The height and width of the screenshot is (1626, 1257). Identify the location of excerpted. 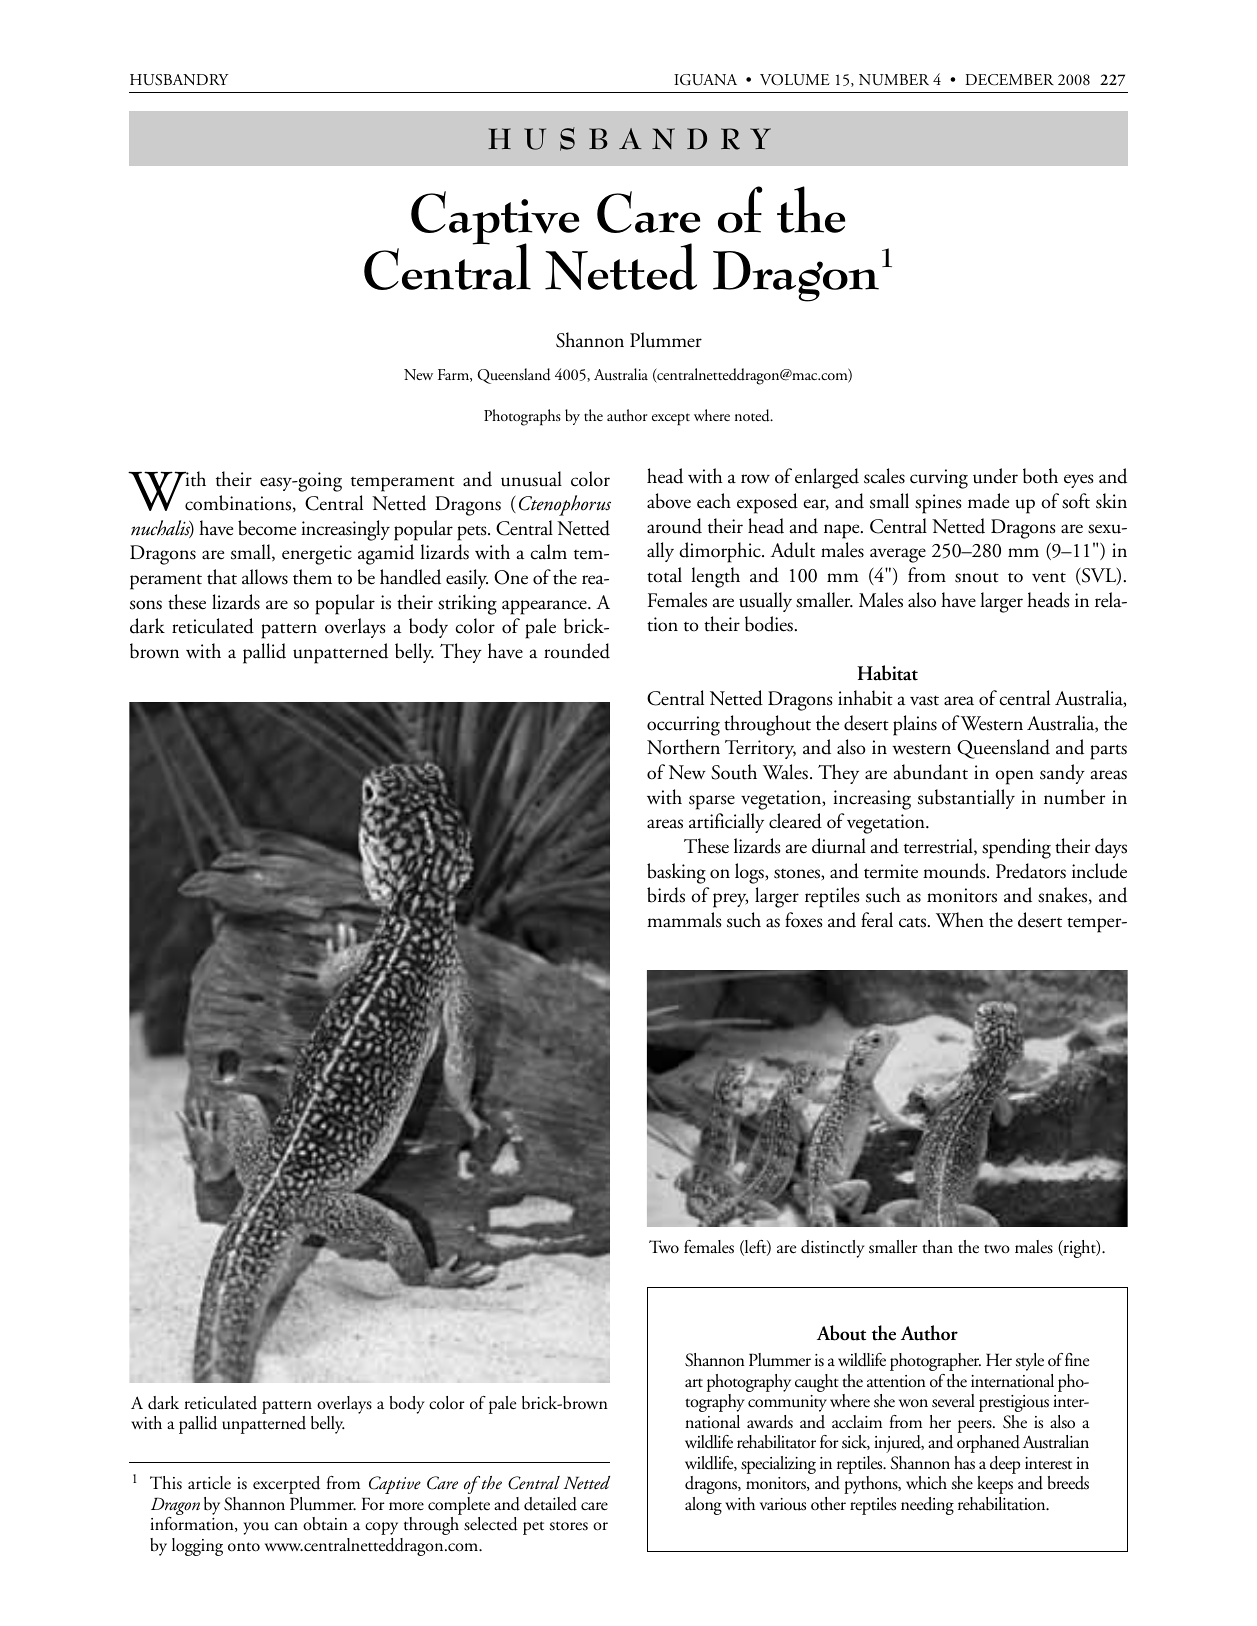
(286, 1485).
